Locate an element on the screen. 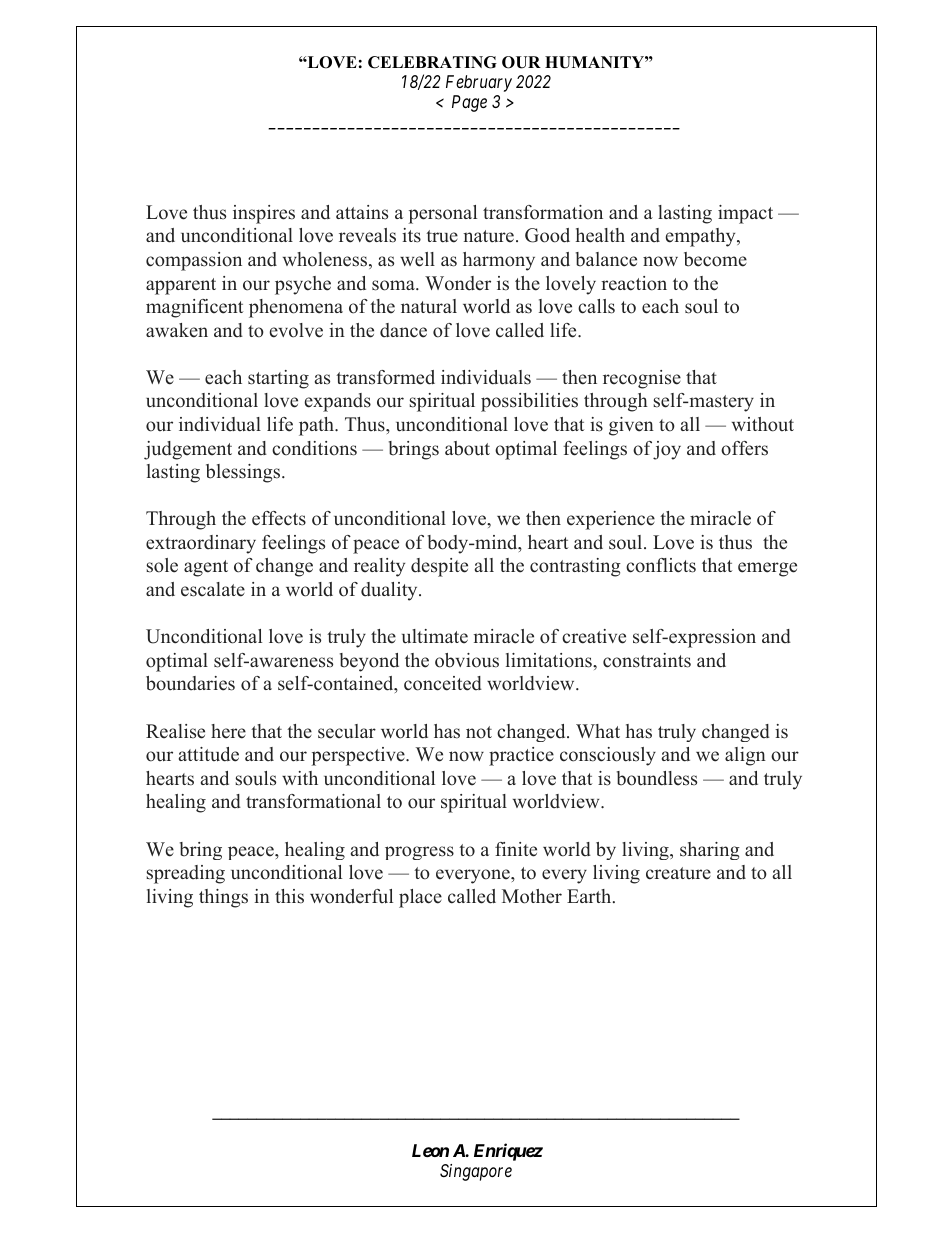 This screenshot has width=952, height=1233. Singapore is located at coordinates (476, 1172).
